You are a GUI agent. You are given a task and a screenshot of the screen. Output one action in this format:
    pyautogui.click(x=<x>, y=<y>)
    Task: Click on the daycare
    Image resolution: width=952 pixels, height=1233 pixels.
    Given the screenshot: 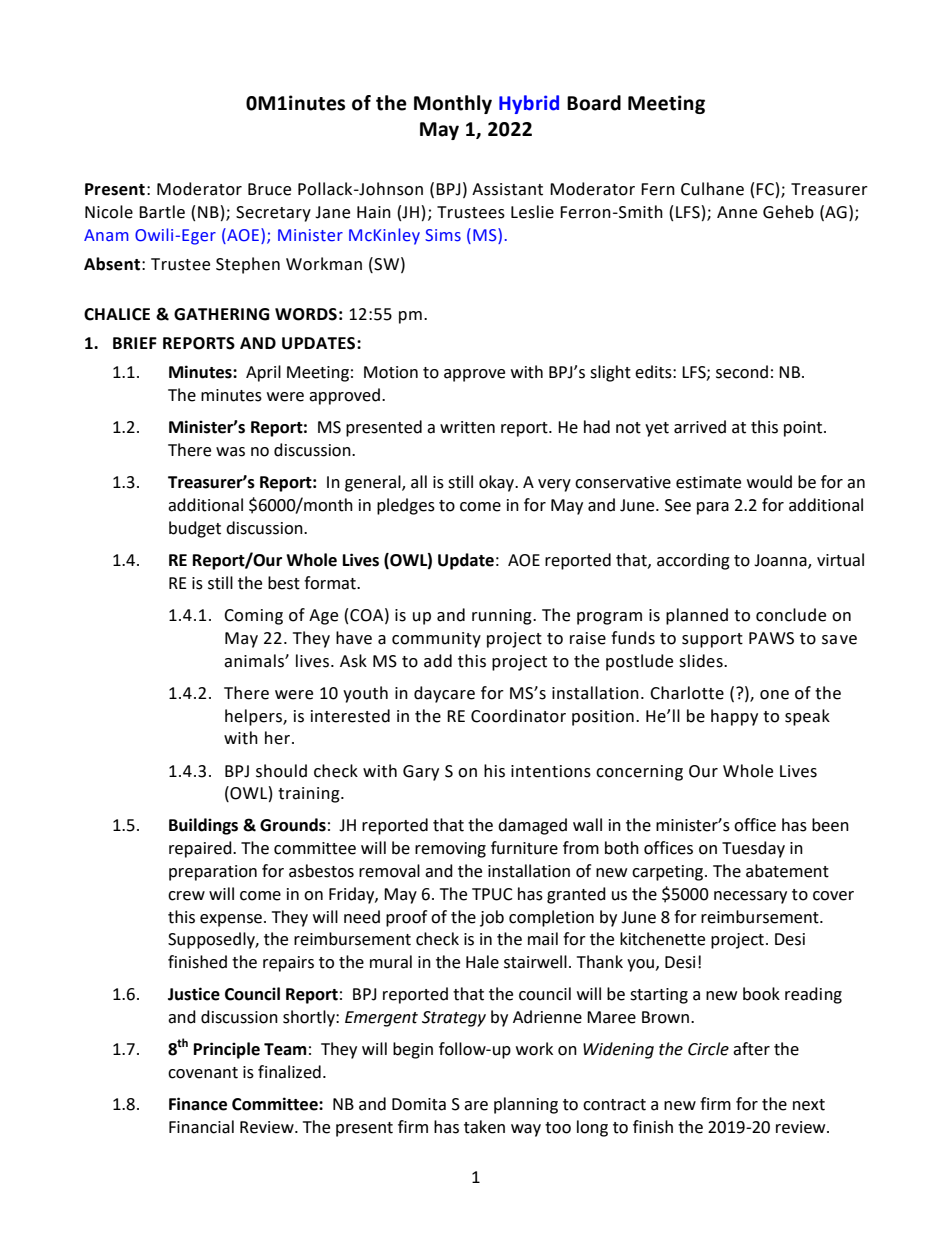 What is the action you would take?
    pyautogui.click(x=444, y=694)
